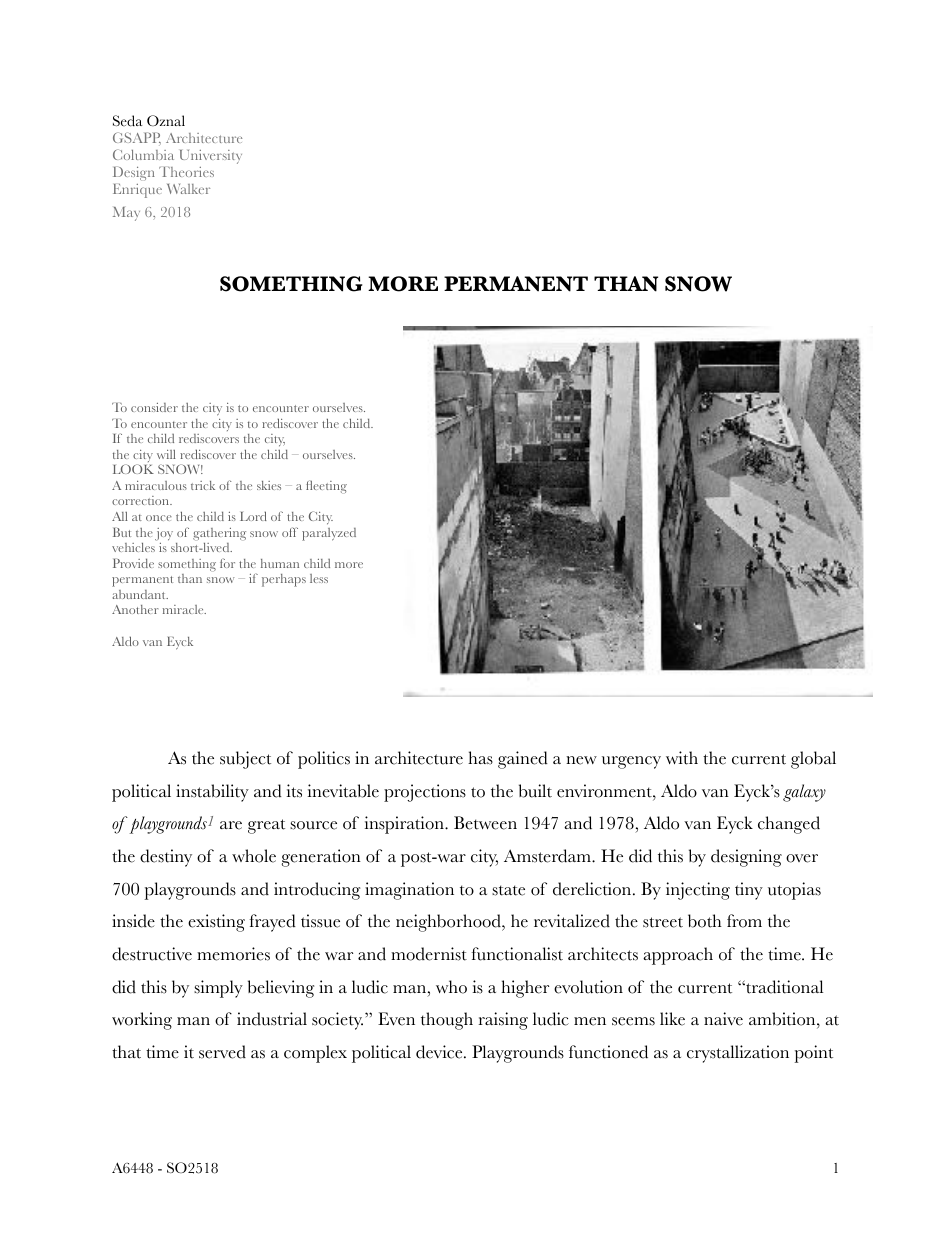  I want to click on served, so click(222, 1052).
